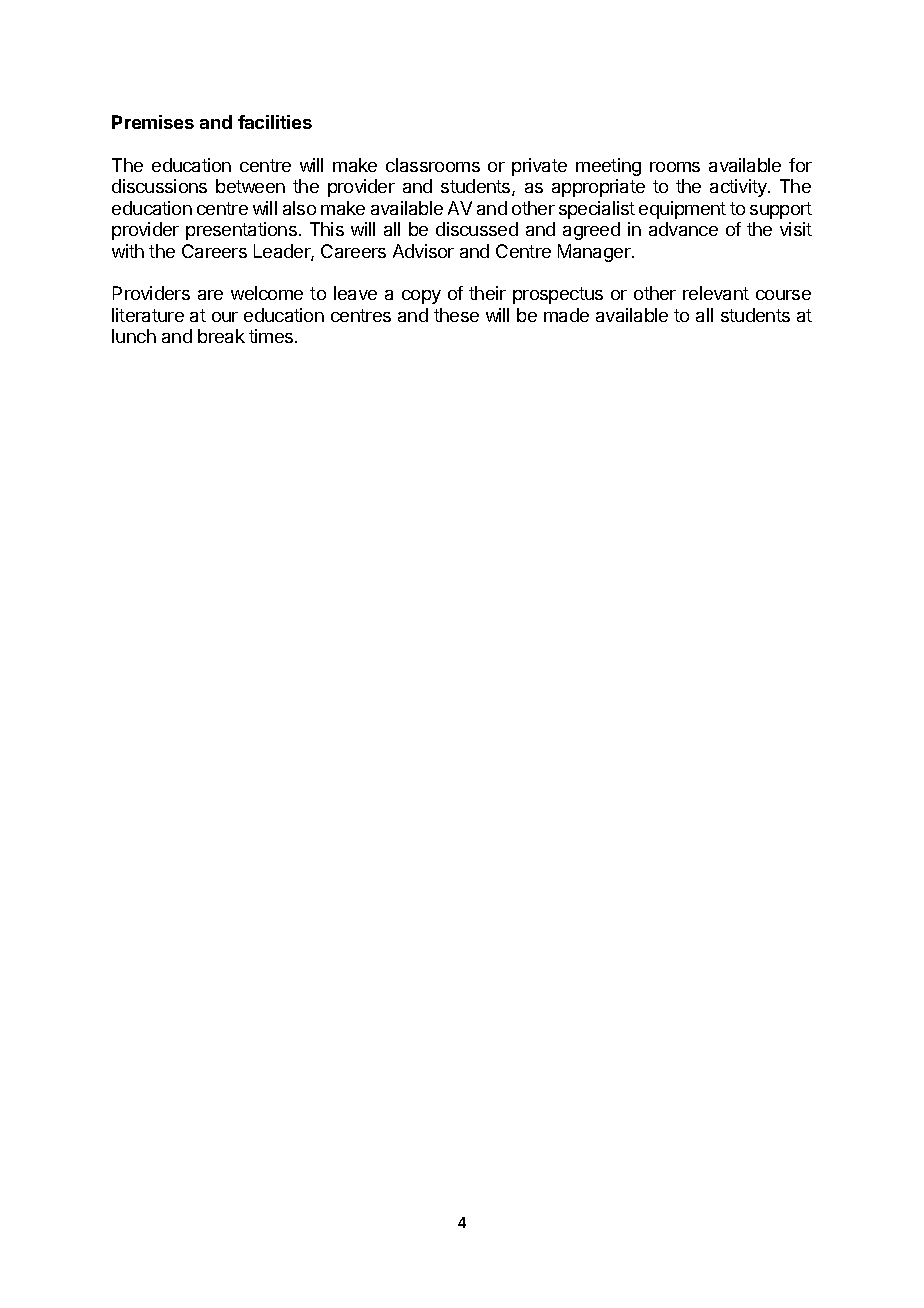  Describe the element at coordinates (739, 188) in the screenshot. I see `activity` at that location.
